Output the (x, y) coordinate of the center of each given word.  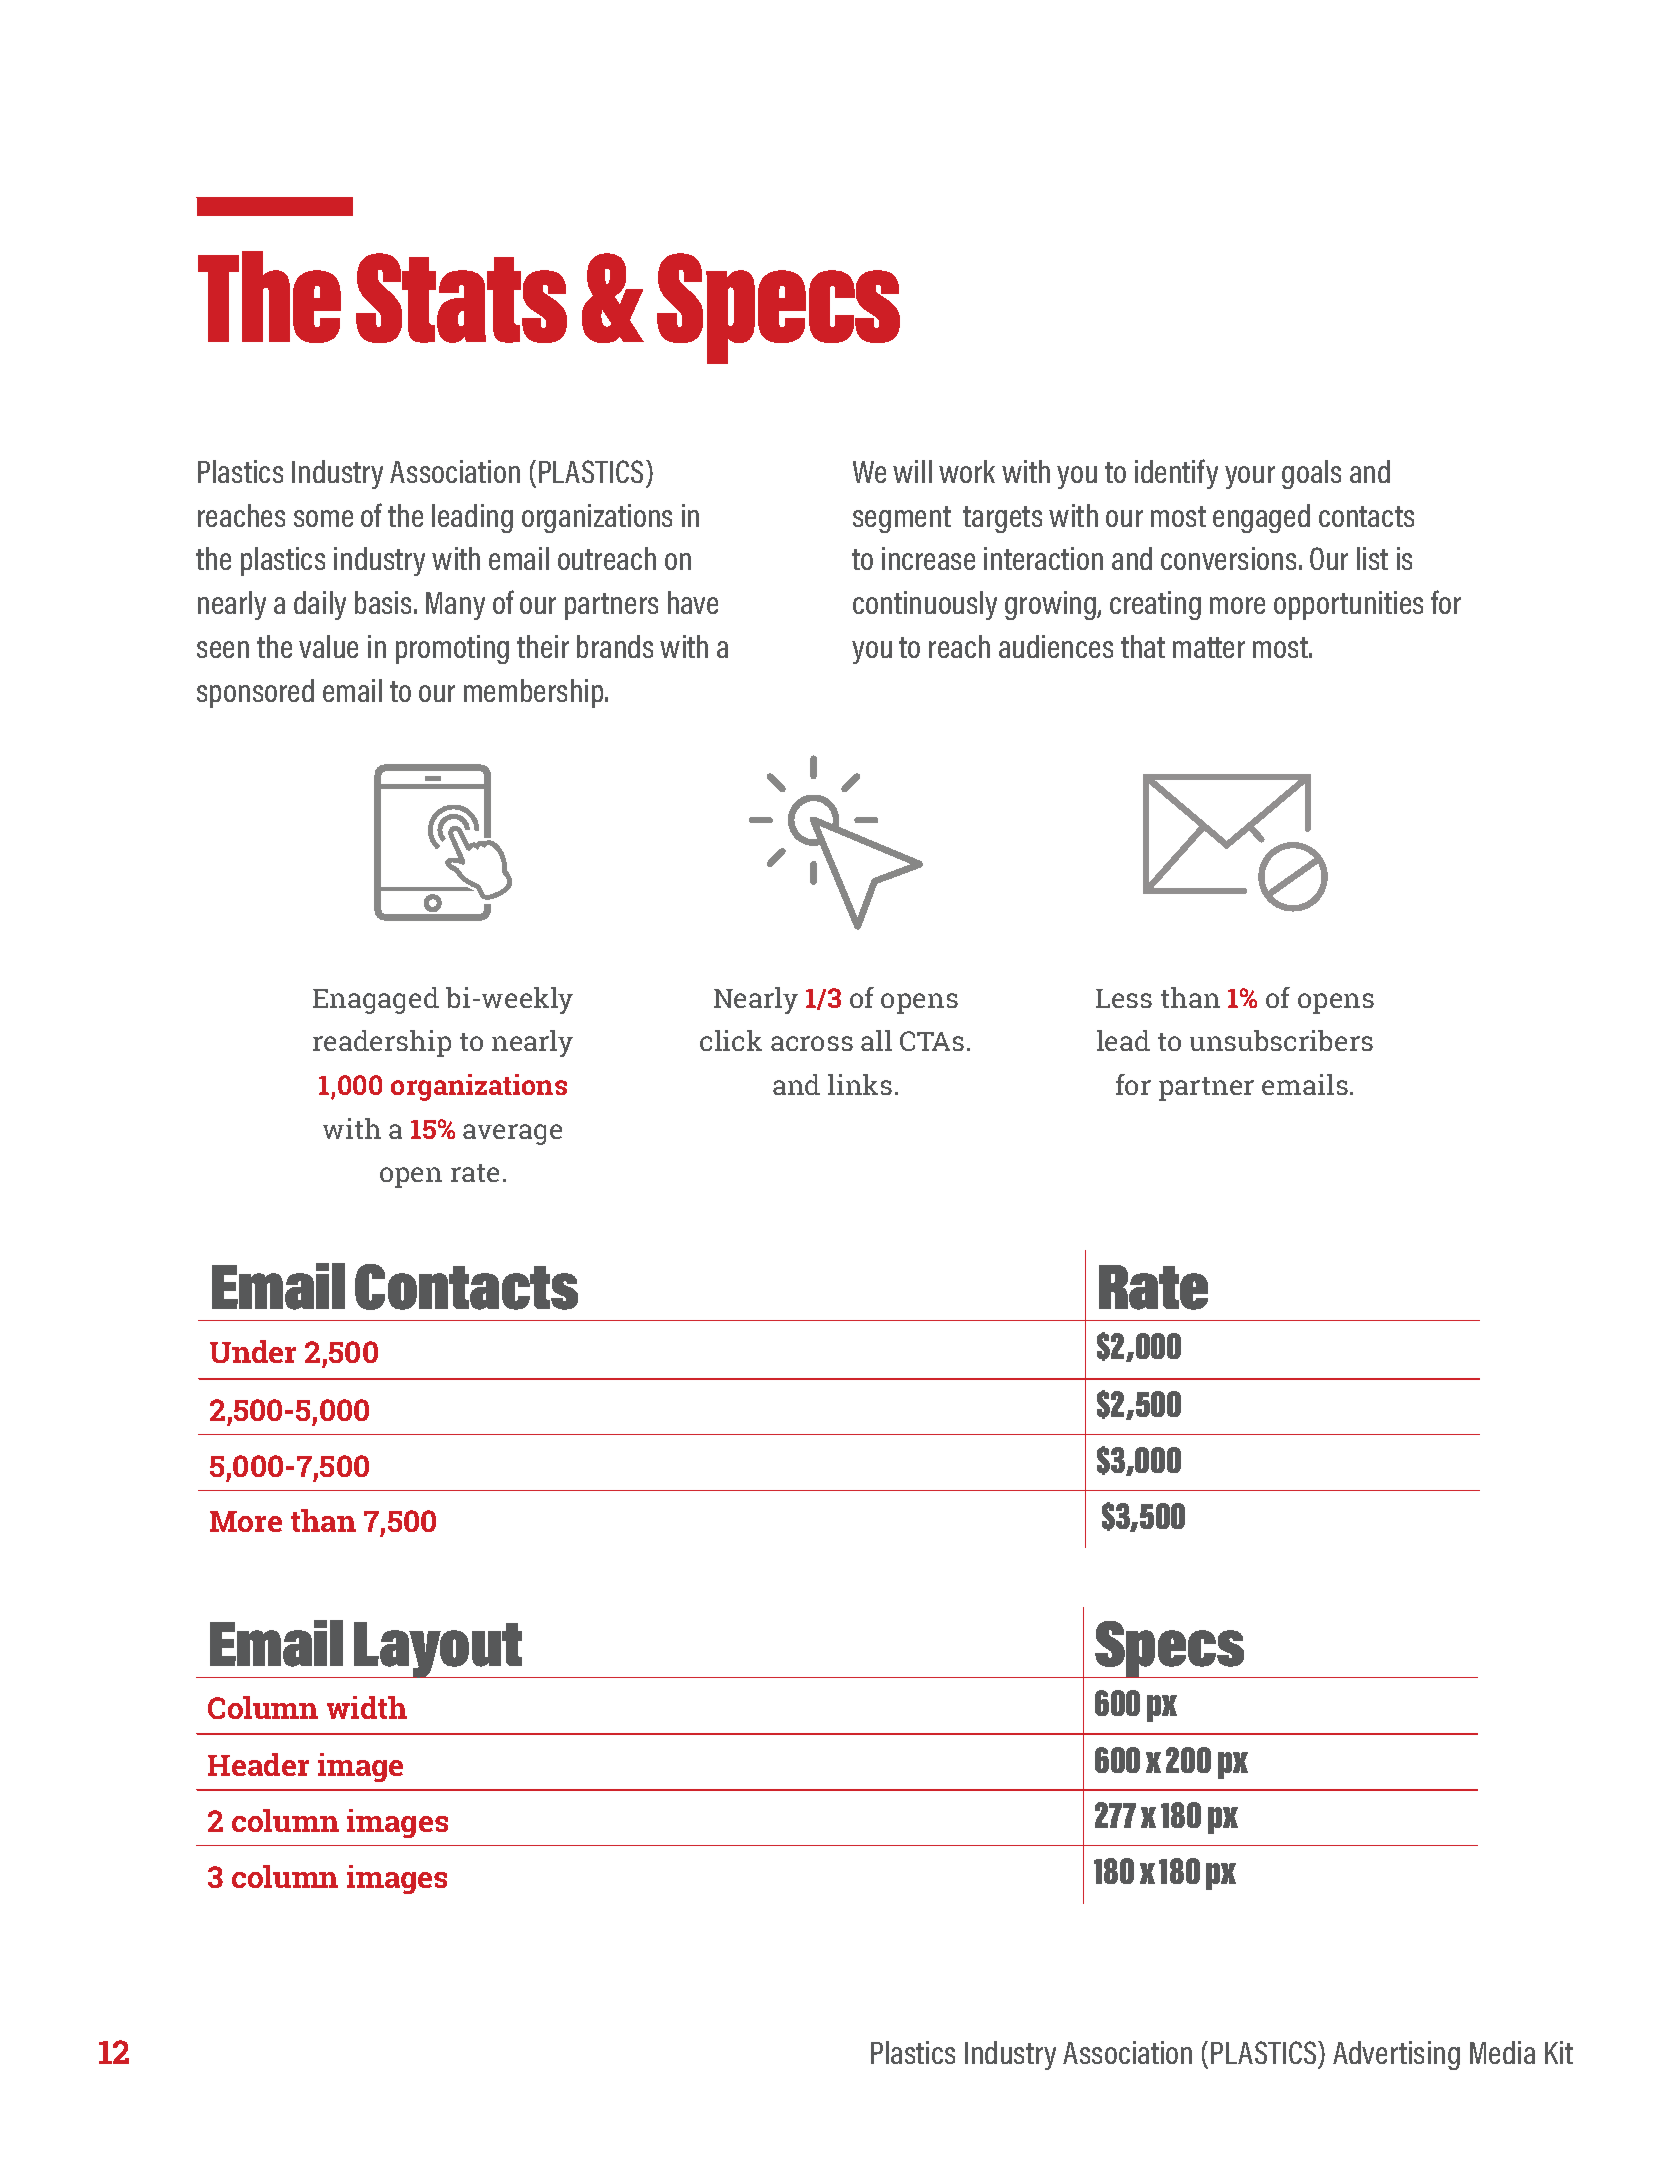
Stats (461, 298)
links (860, 1084)
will (912, 471)
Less (1124, 998)
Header (258, 1764)
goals (1311, 474)
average (512, 1134)
